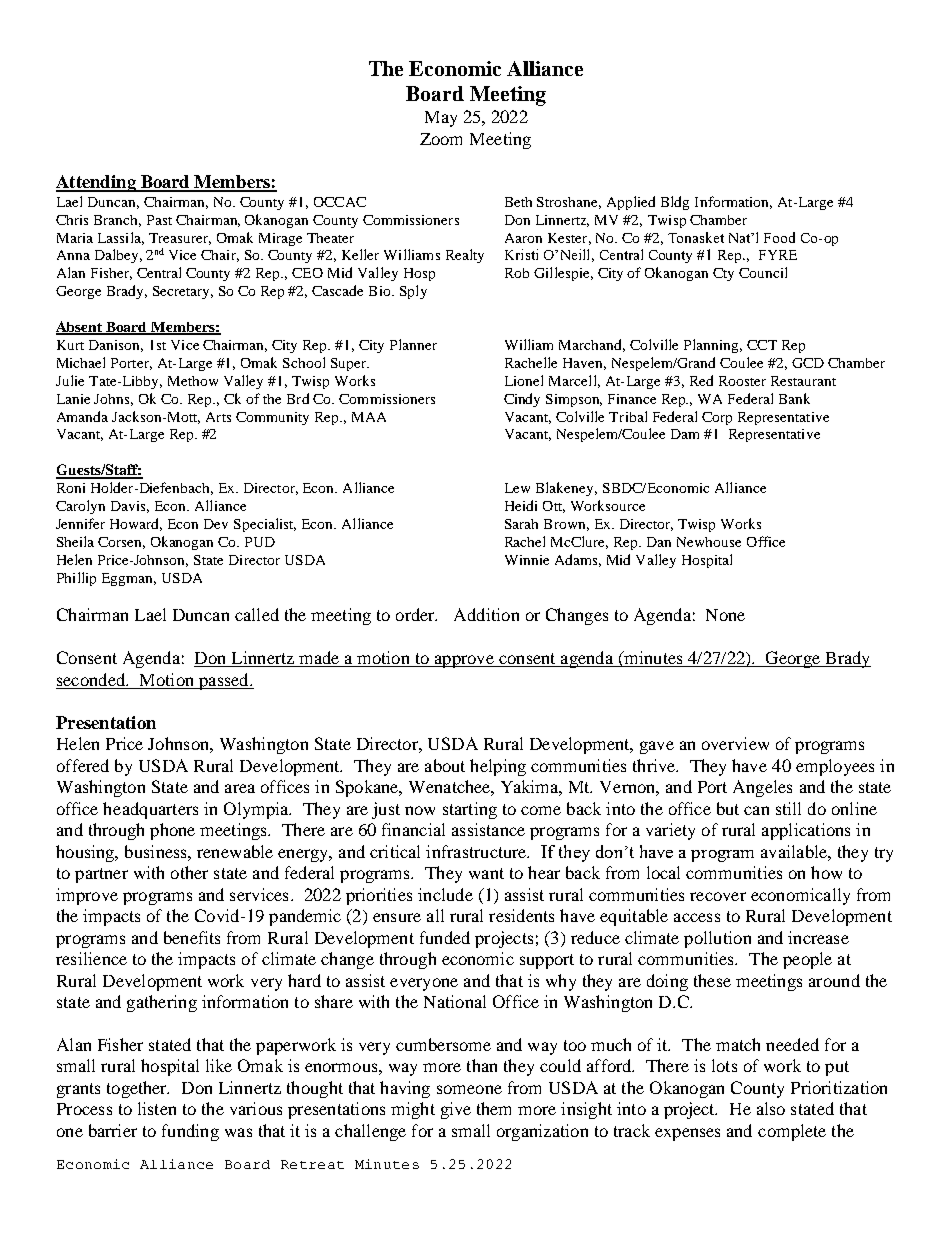  What do you see at coordinates (441, 139) in the screenshot?
I see `Zoom` at bounding box center [441, 139].
